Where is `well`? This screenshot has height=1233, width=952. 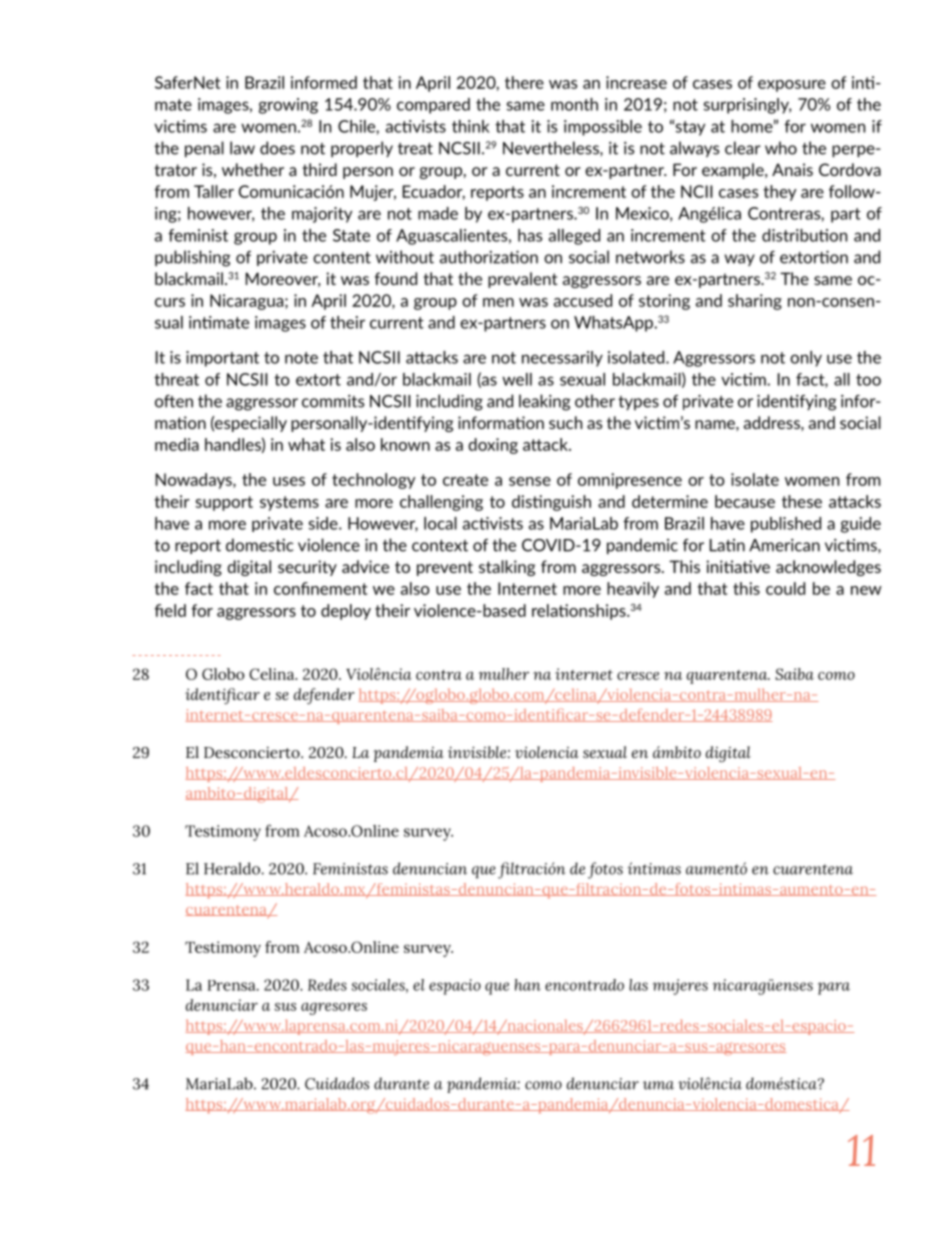 well is located at coordinates (517, 379).
